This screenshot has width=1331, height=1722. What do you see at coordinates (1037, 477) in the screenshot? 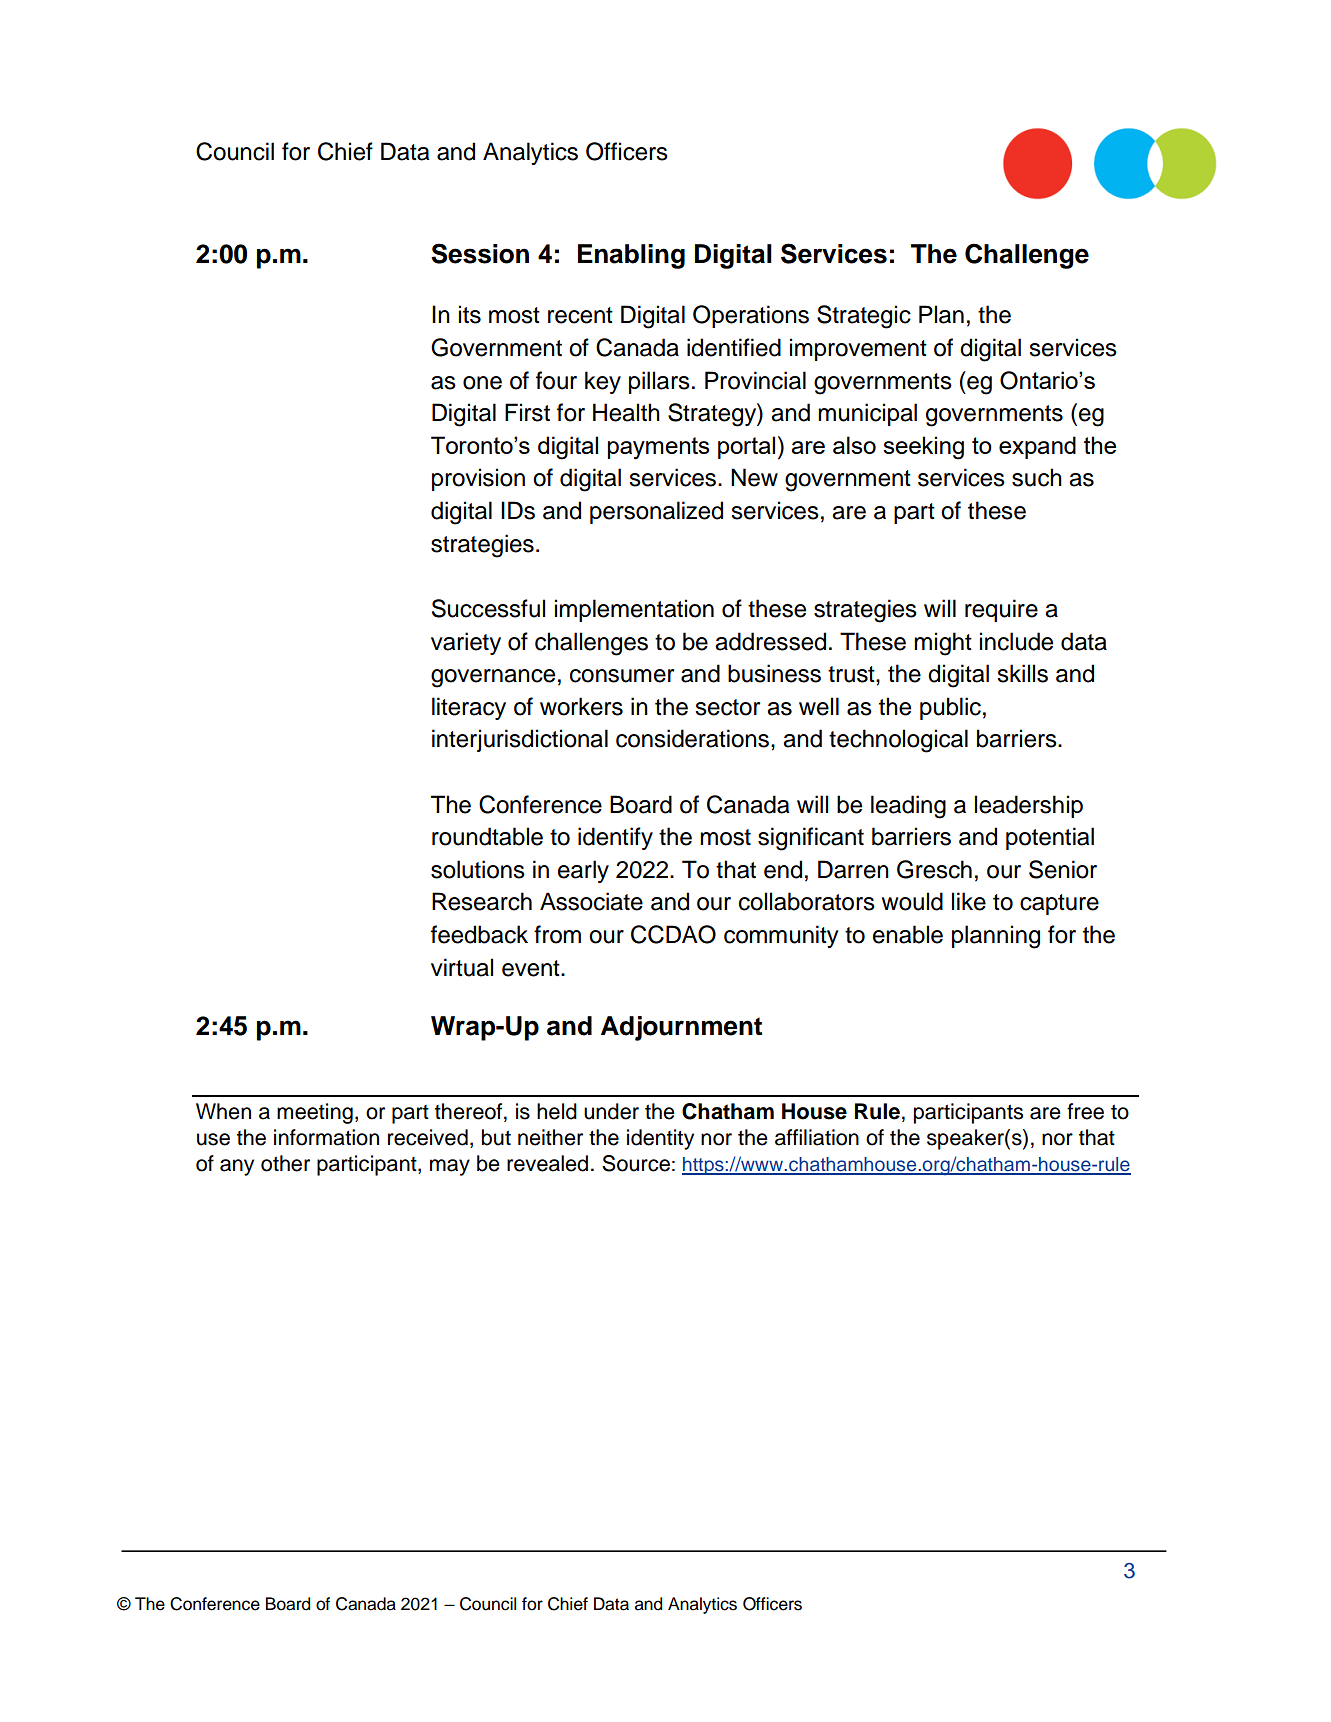
I see `such` at bounding box center [1037, 477].
